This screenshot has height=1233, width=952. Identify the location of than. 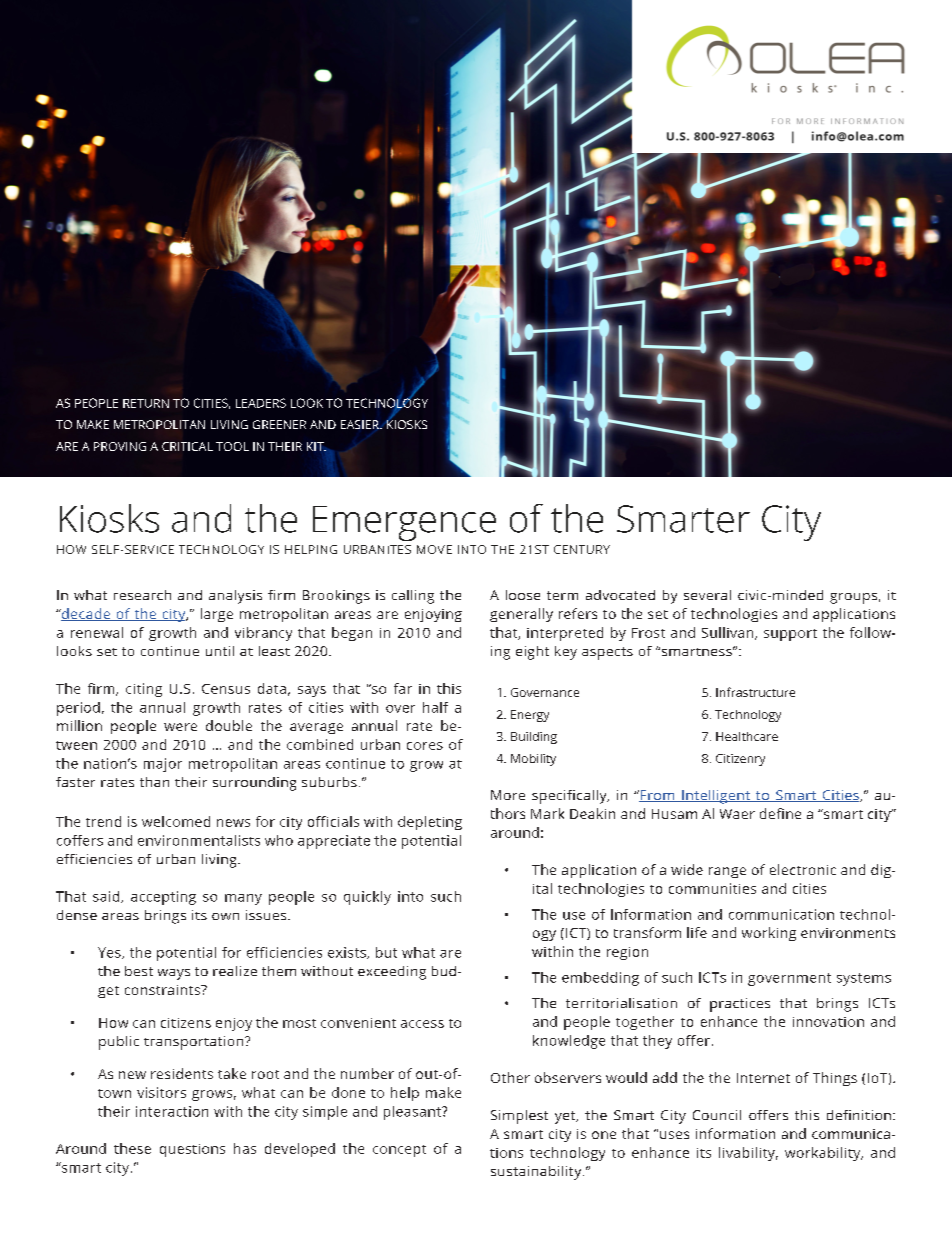
(154, 782).
